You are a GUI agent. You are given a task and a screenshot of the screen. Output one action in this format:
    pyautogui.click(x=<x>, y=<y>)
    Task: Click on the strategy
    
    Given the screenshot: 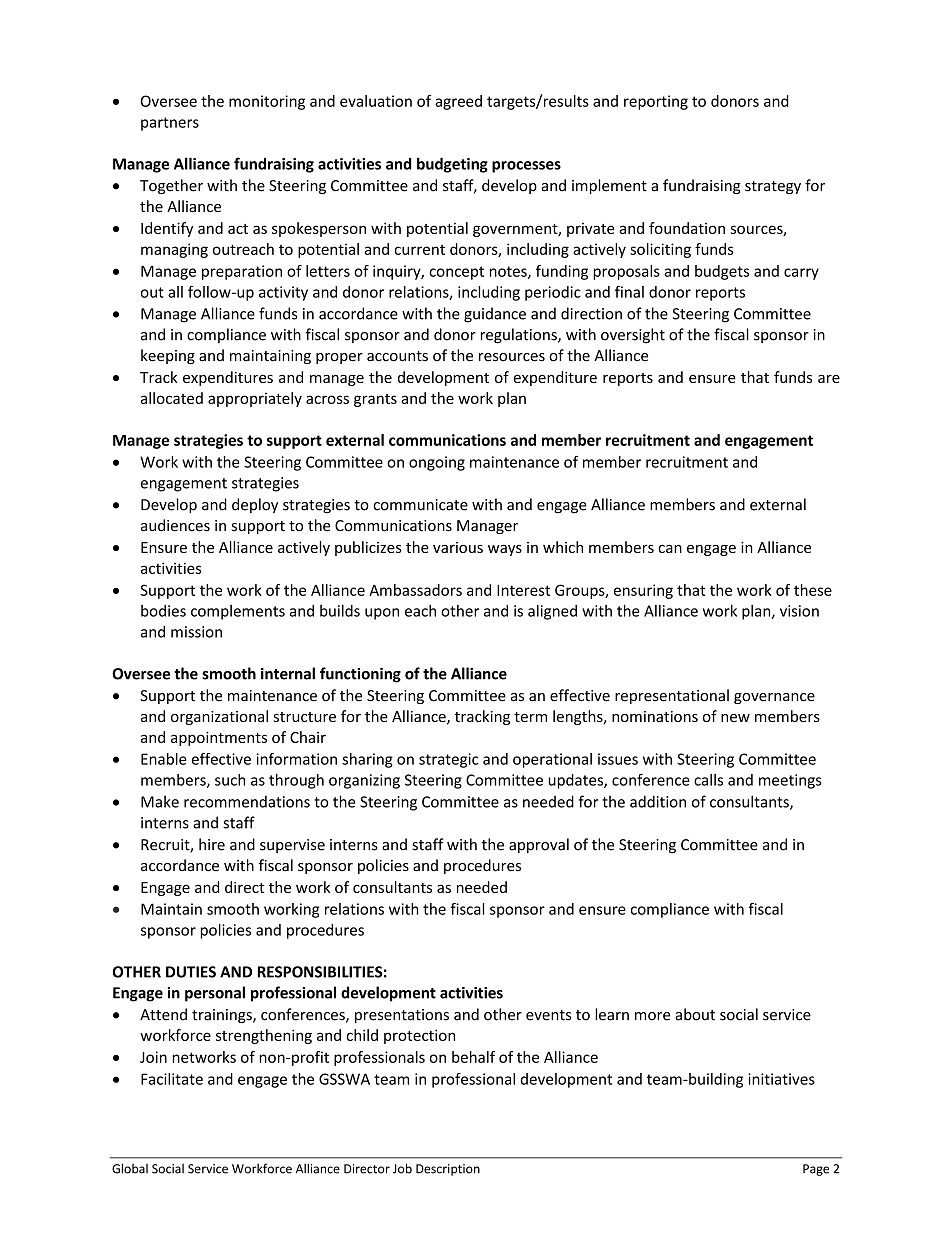 What is the action you would take?
    pyautogui.click(x=773, y=187)
